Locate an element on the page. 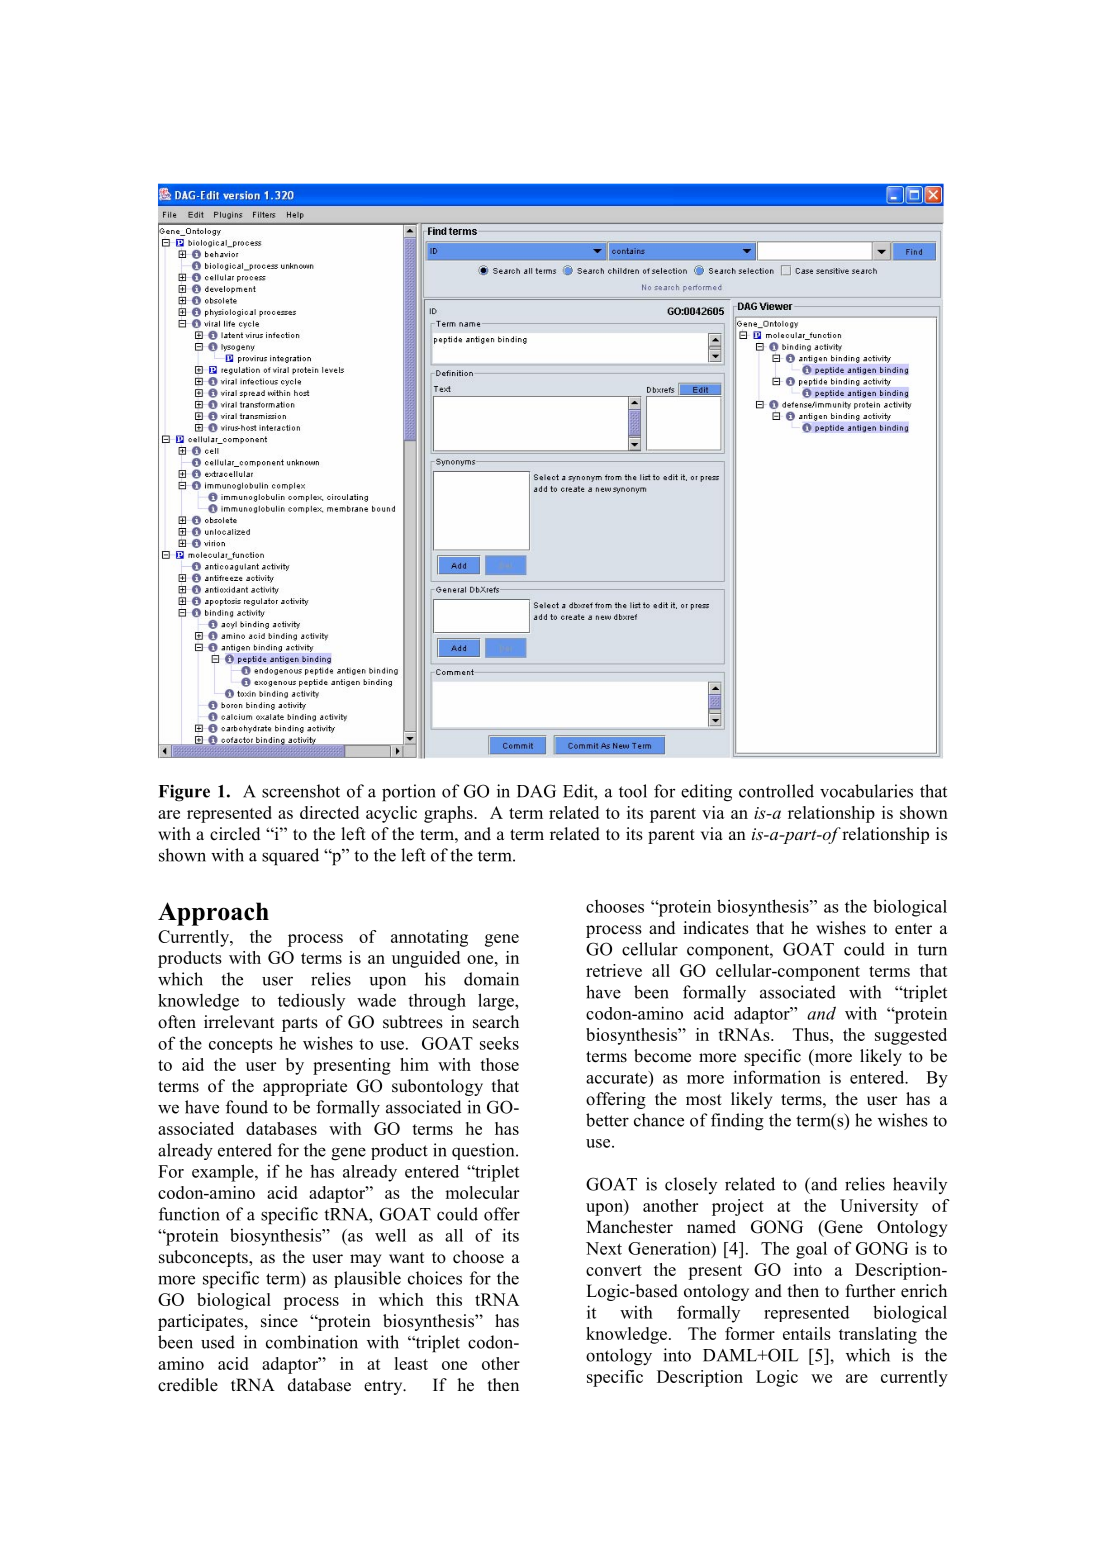 The height and width of the page is (1564, 1105). goal is located at coordinates (811, 1250).
